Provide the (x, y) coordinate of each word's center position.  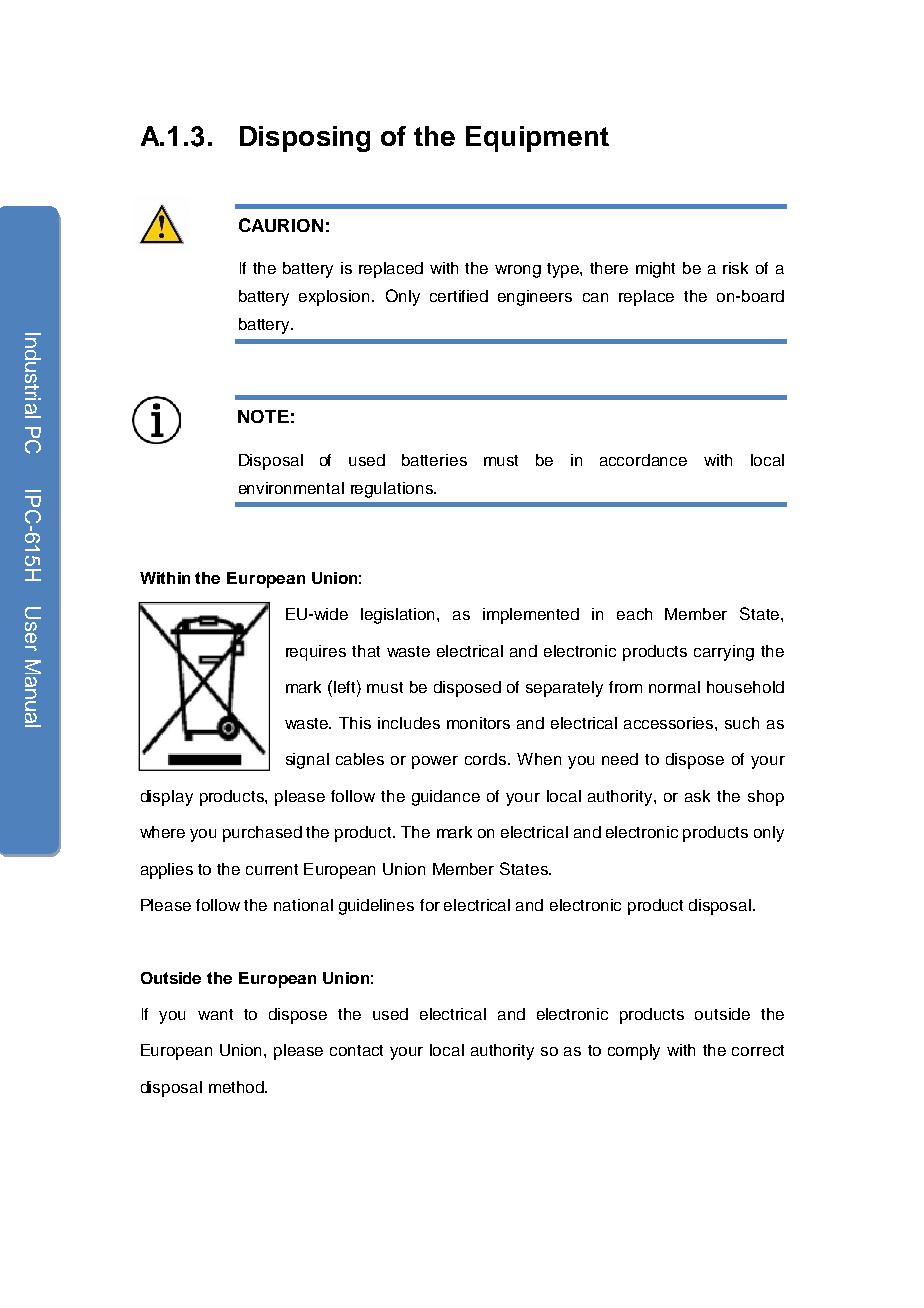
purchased (262, 834)
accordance (643, 460)
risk (735, 268)
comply (634, 1052)
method (237, 1087)
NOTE (263, 416)
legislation (399, 616)
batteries (434, 460)
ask (697, 796)
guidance (446, 798)
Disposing (305, 139)
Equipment (537, 139)
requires (316, 653)
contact (356, 1050)
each (634, 614)
